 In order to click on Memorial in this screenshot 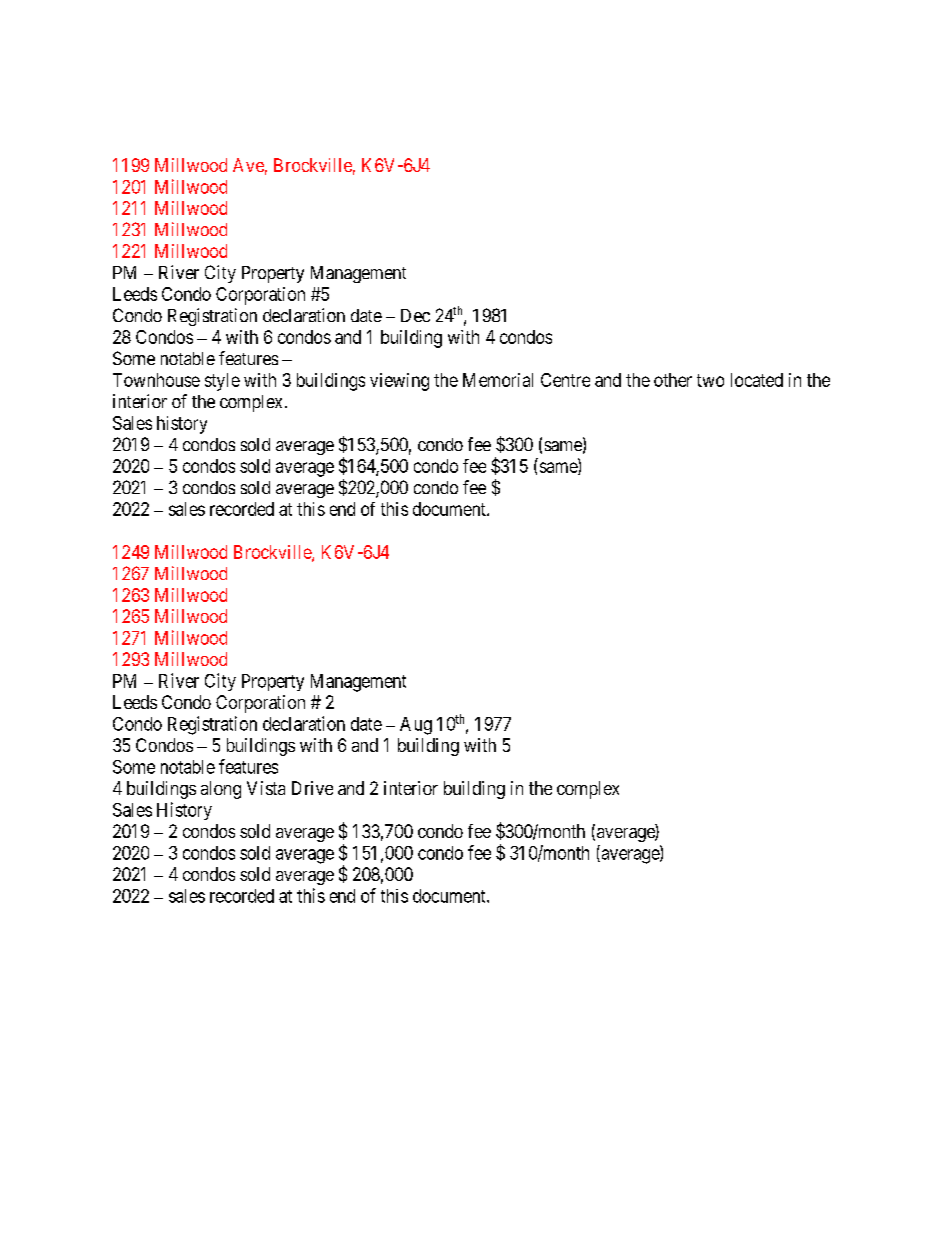, I will do `click(498, 380)`.
